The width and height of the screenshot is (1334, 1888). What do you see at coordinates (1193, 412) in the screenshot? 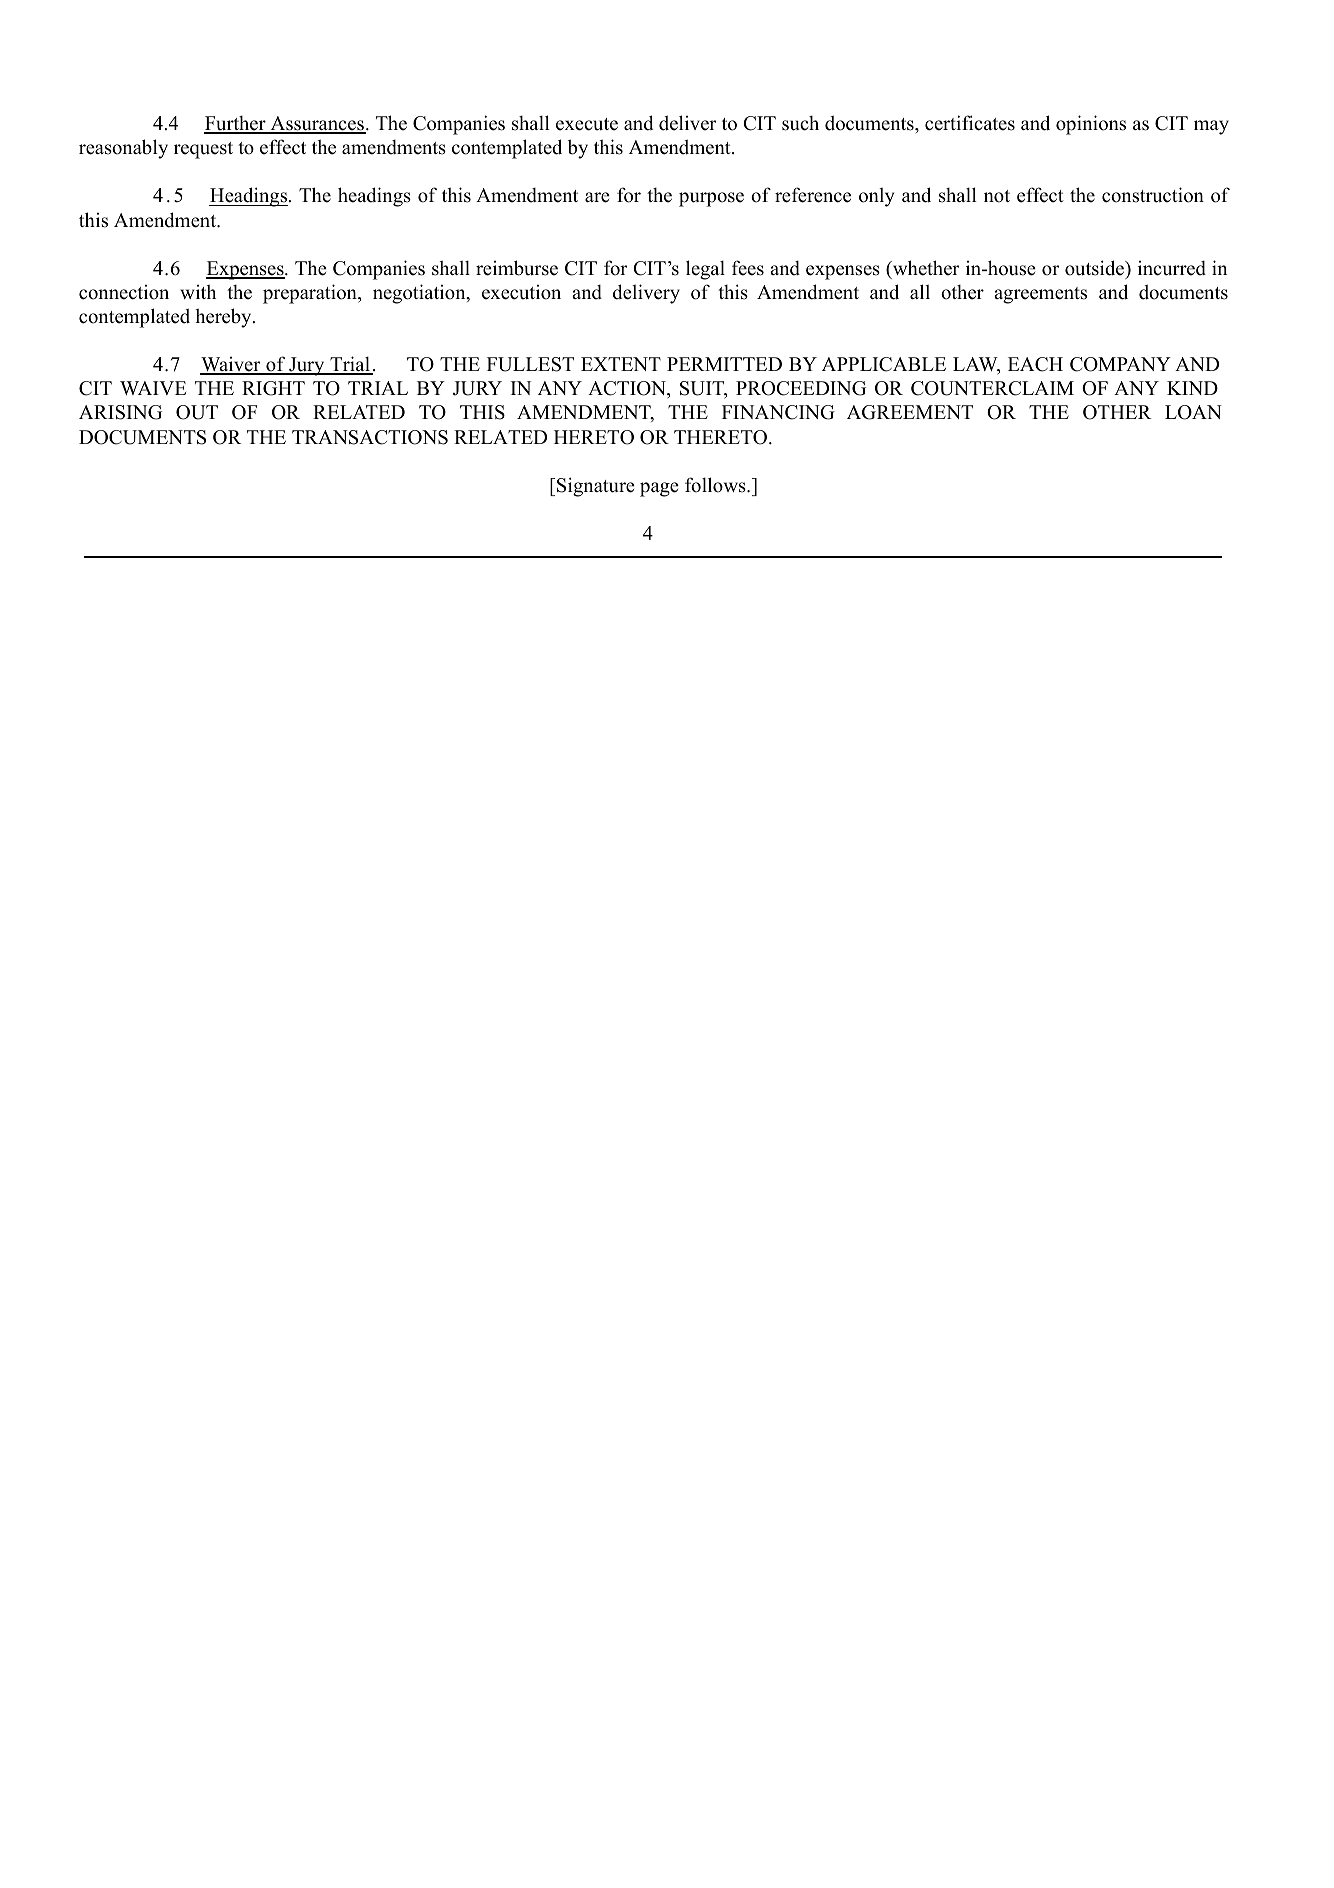
I see `LOAN` at bounding box center [1193, 412].
